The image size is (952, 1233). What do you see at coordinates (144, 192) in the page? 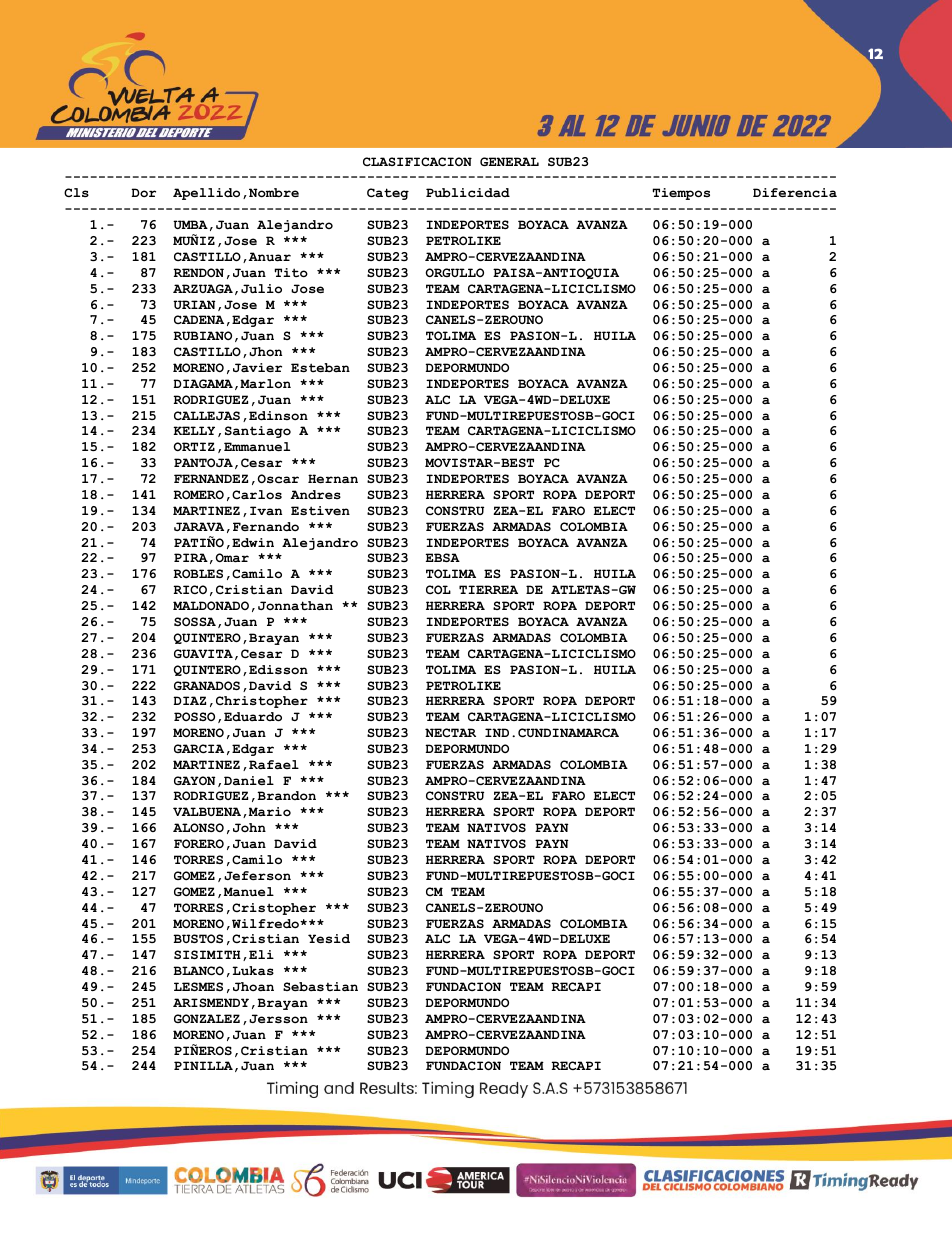
I see `Dor` at bounding box center [144, 192].
